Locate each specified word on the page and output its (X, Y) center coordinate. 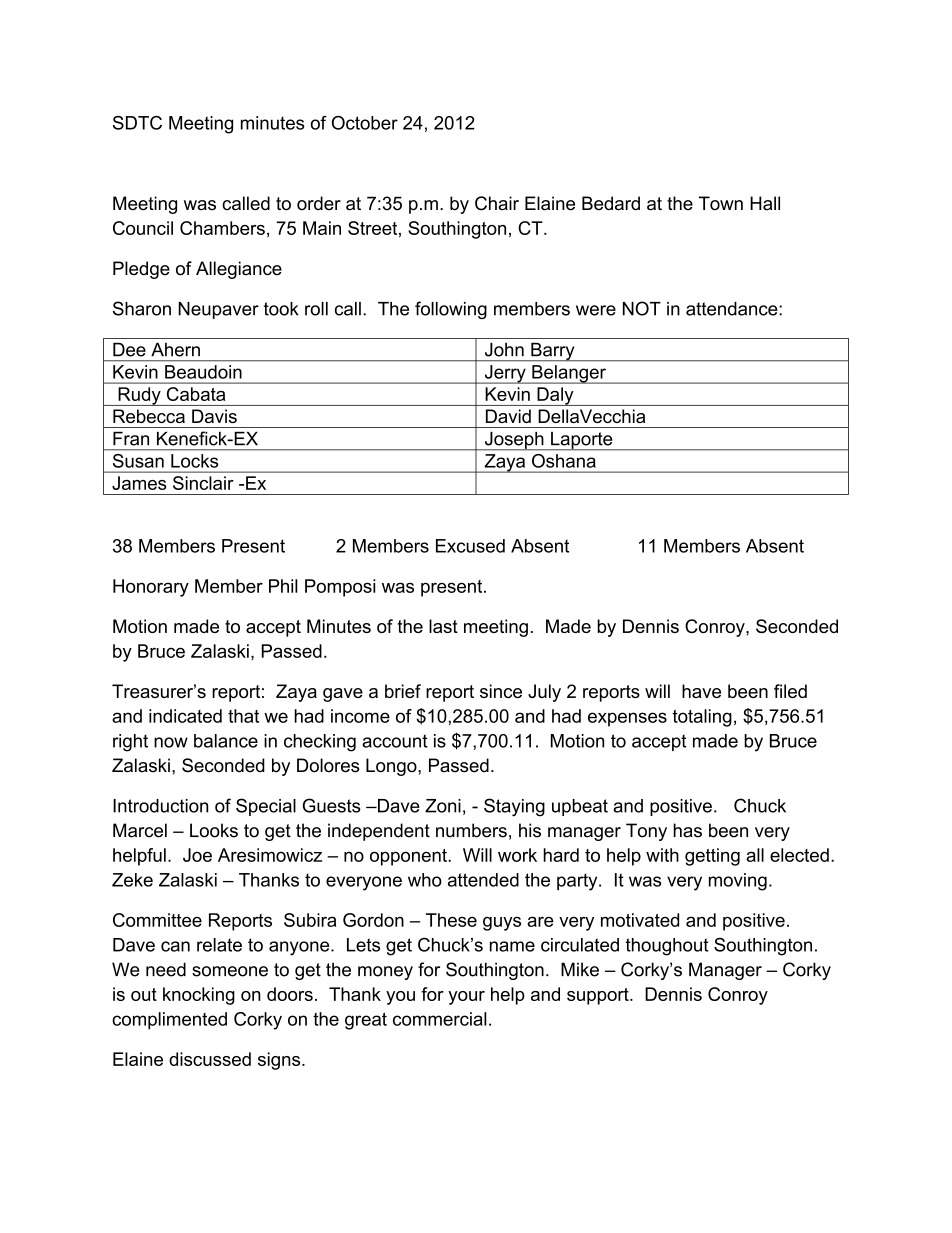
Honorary (151, 588)
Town (721, 203)
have (701, 691)
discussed (210, 1059)
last (443, 626)
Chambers (222, 228)
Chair (497, 203)
